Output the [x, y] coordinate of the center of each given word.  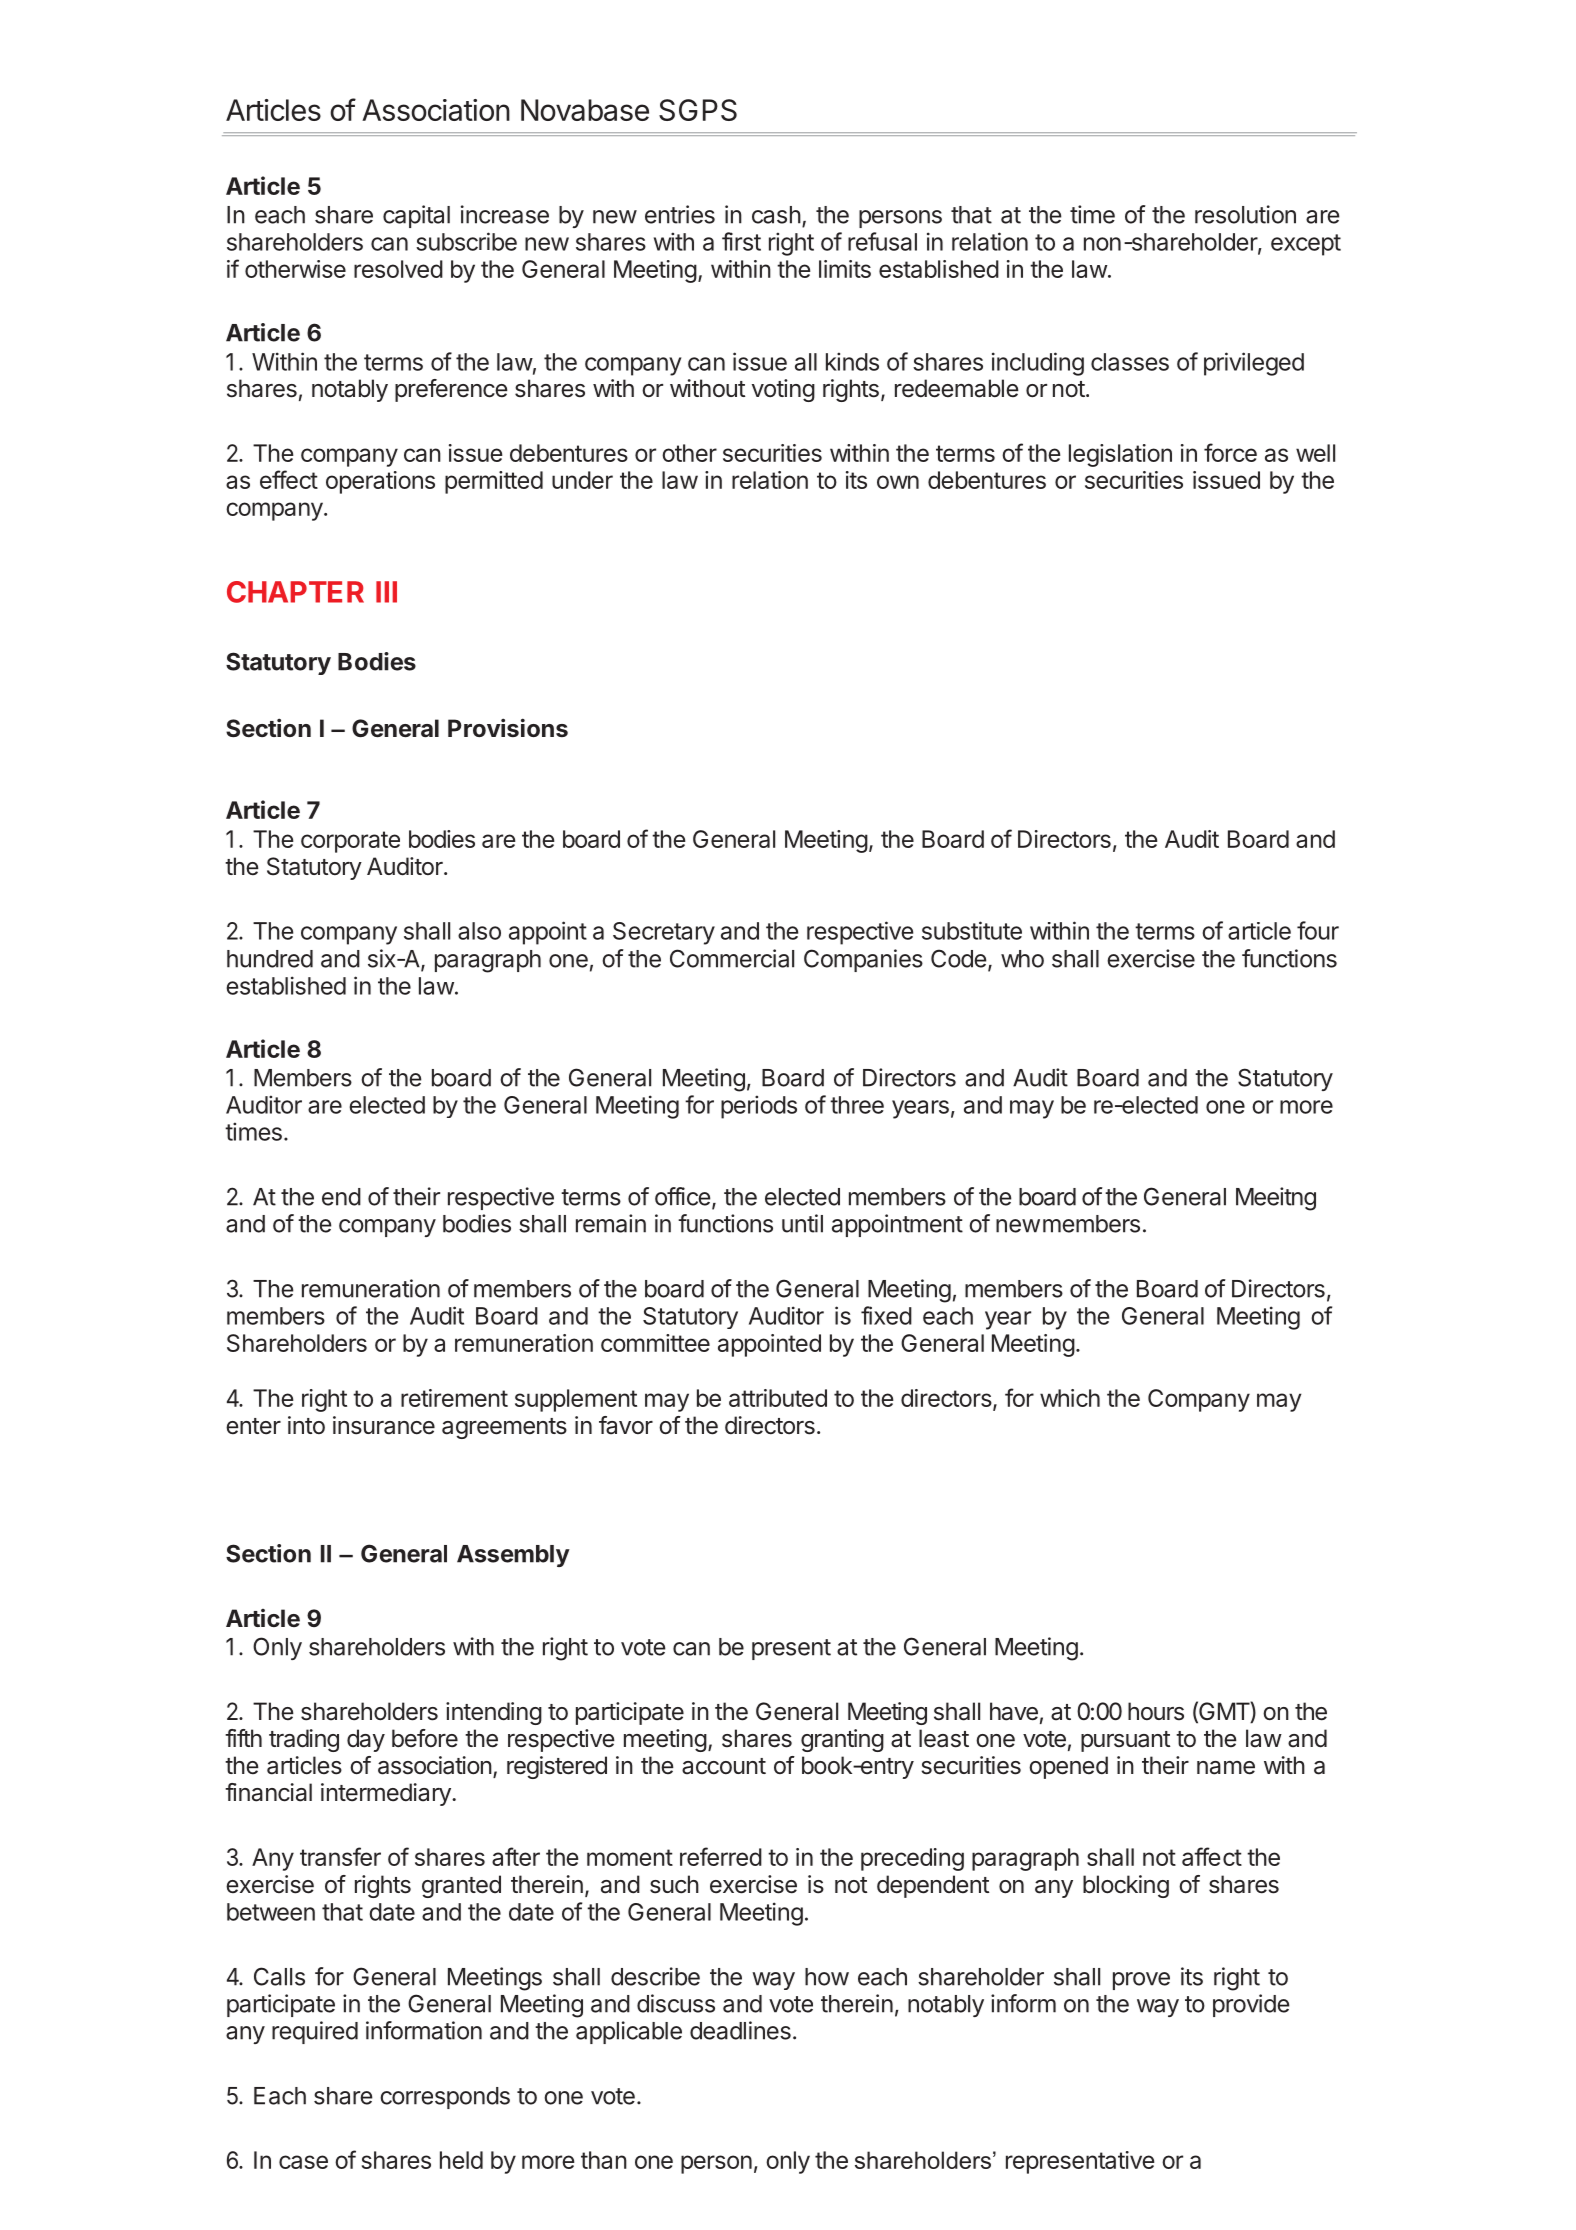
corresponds [445, 2098]
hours [1156, 1711]
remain [611, 1223]
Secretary [664, 933]
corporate [350, 842]
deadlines [740, 2030]
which [1070, 1398]
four [1318, 930]
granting [842, 1740]
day [366, 1740]
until [802, 1223]
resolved [398, 269]
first [741, 241]
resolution [1245, 214]
